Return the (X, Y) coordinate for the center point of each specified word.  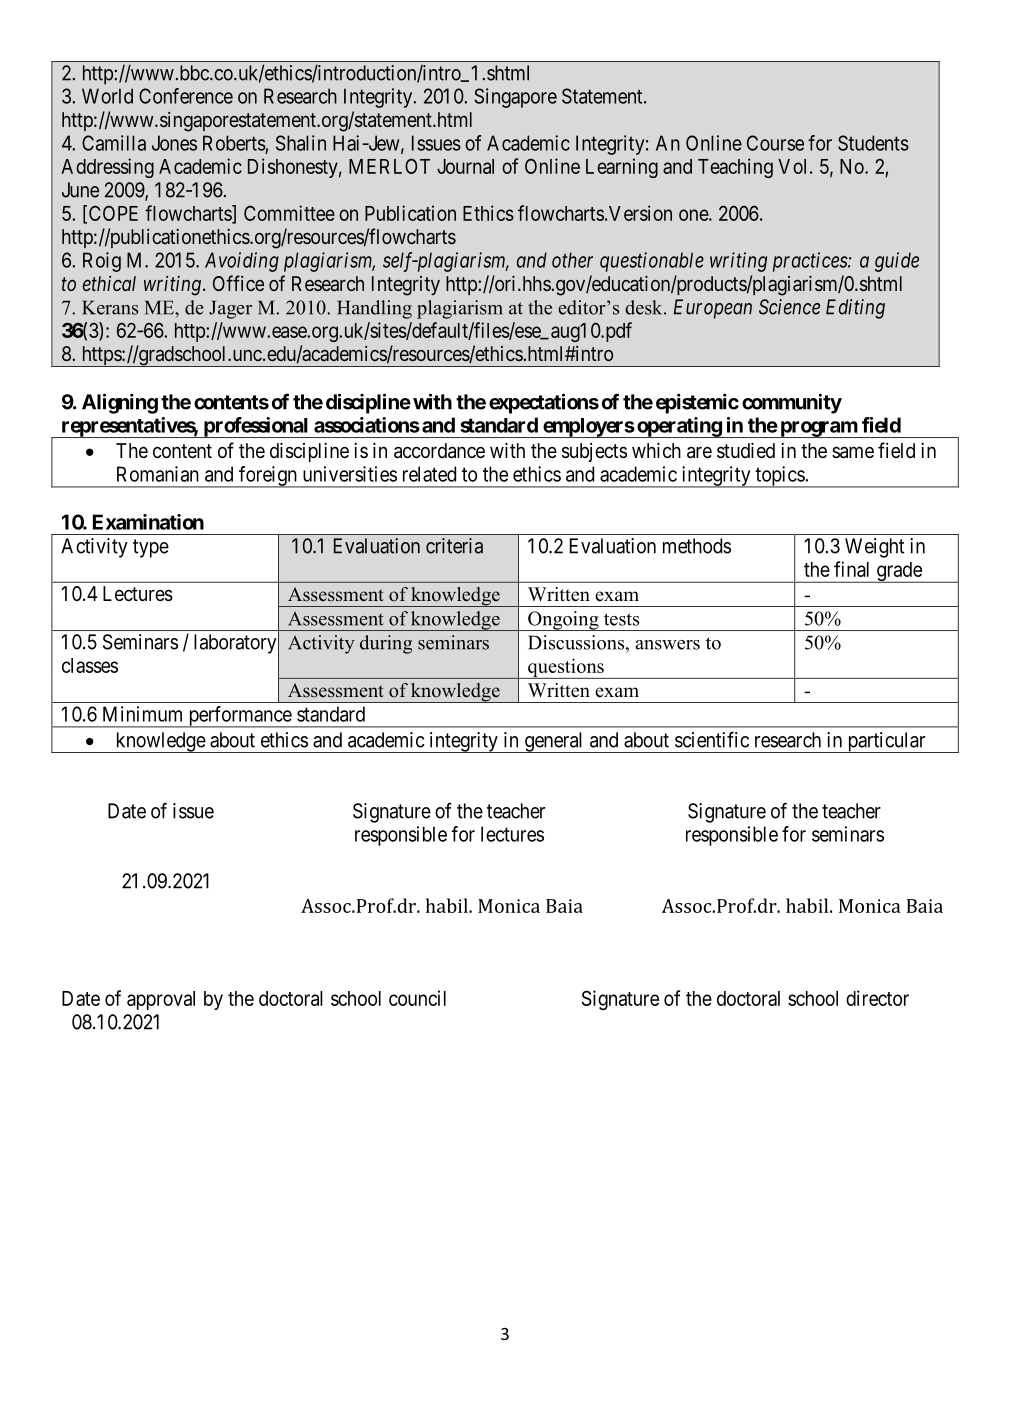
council (417, 998)
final (851, 569)
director (877, 998)
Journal (465, 166)
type (151, 548)
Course (775, 143)
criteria (454, 546)
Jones (174, 143)
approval (161, 1000)
